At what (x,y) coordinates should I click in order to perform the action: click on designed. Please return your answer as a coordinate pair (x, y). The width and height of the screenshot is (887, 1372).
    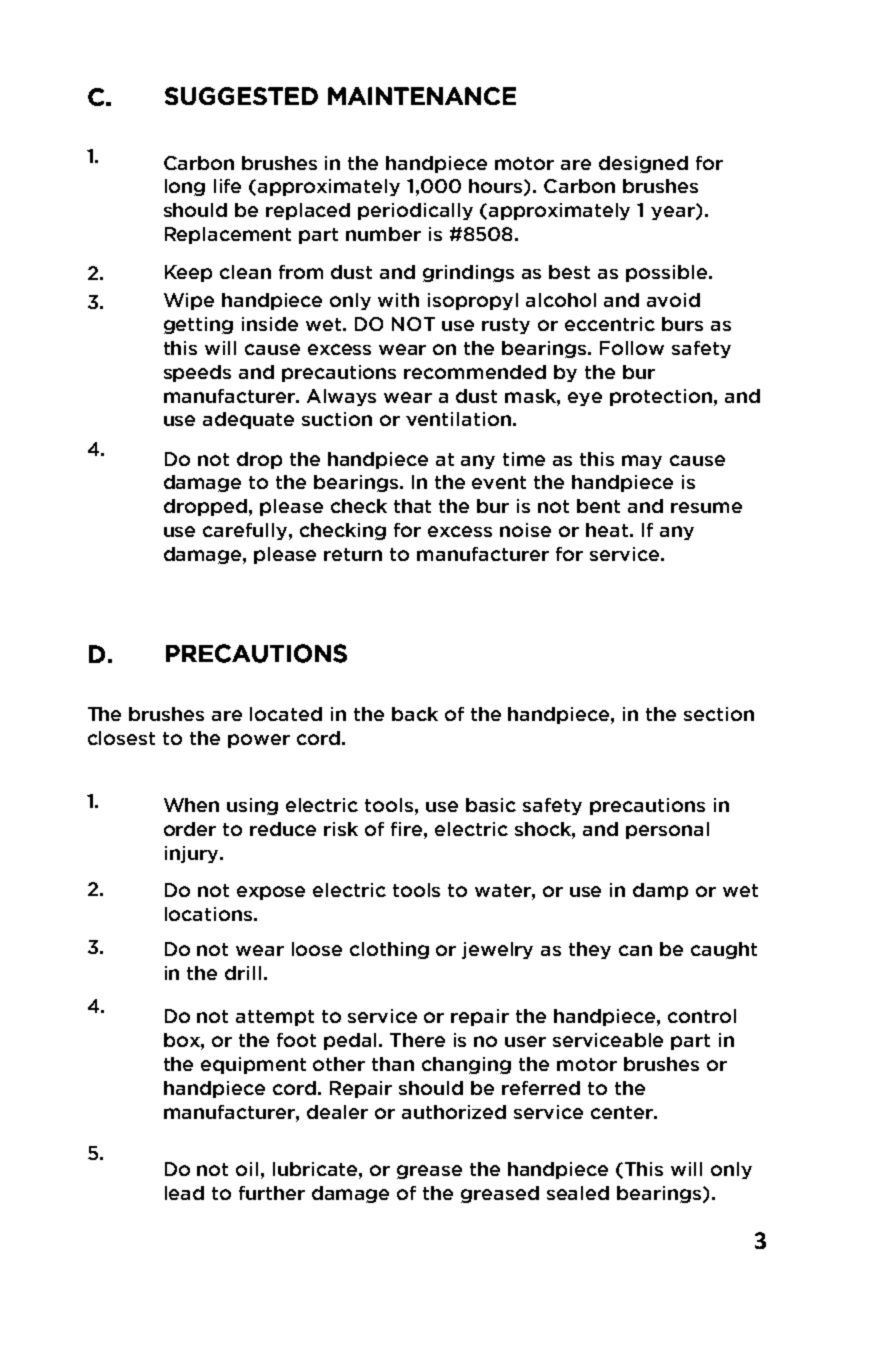
    Looking at the image, I should click on (643, 164).
